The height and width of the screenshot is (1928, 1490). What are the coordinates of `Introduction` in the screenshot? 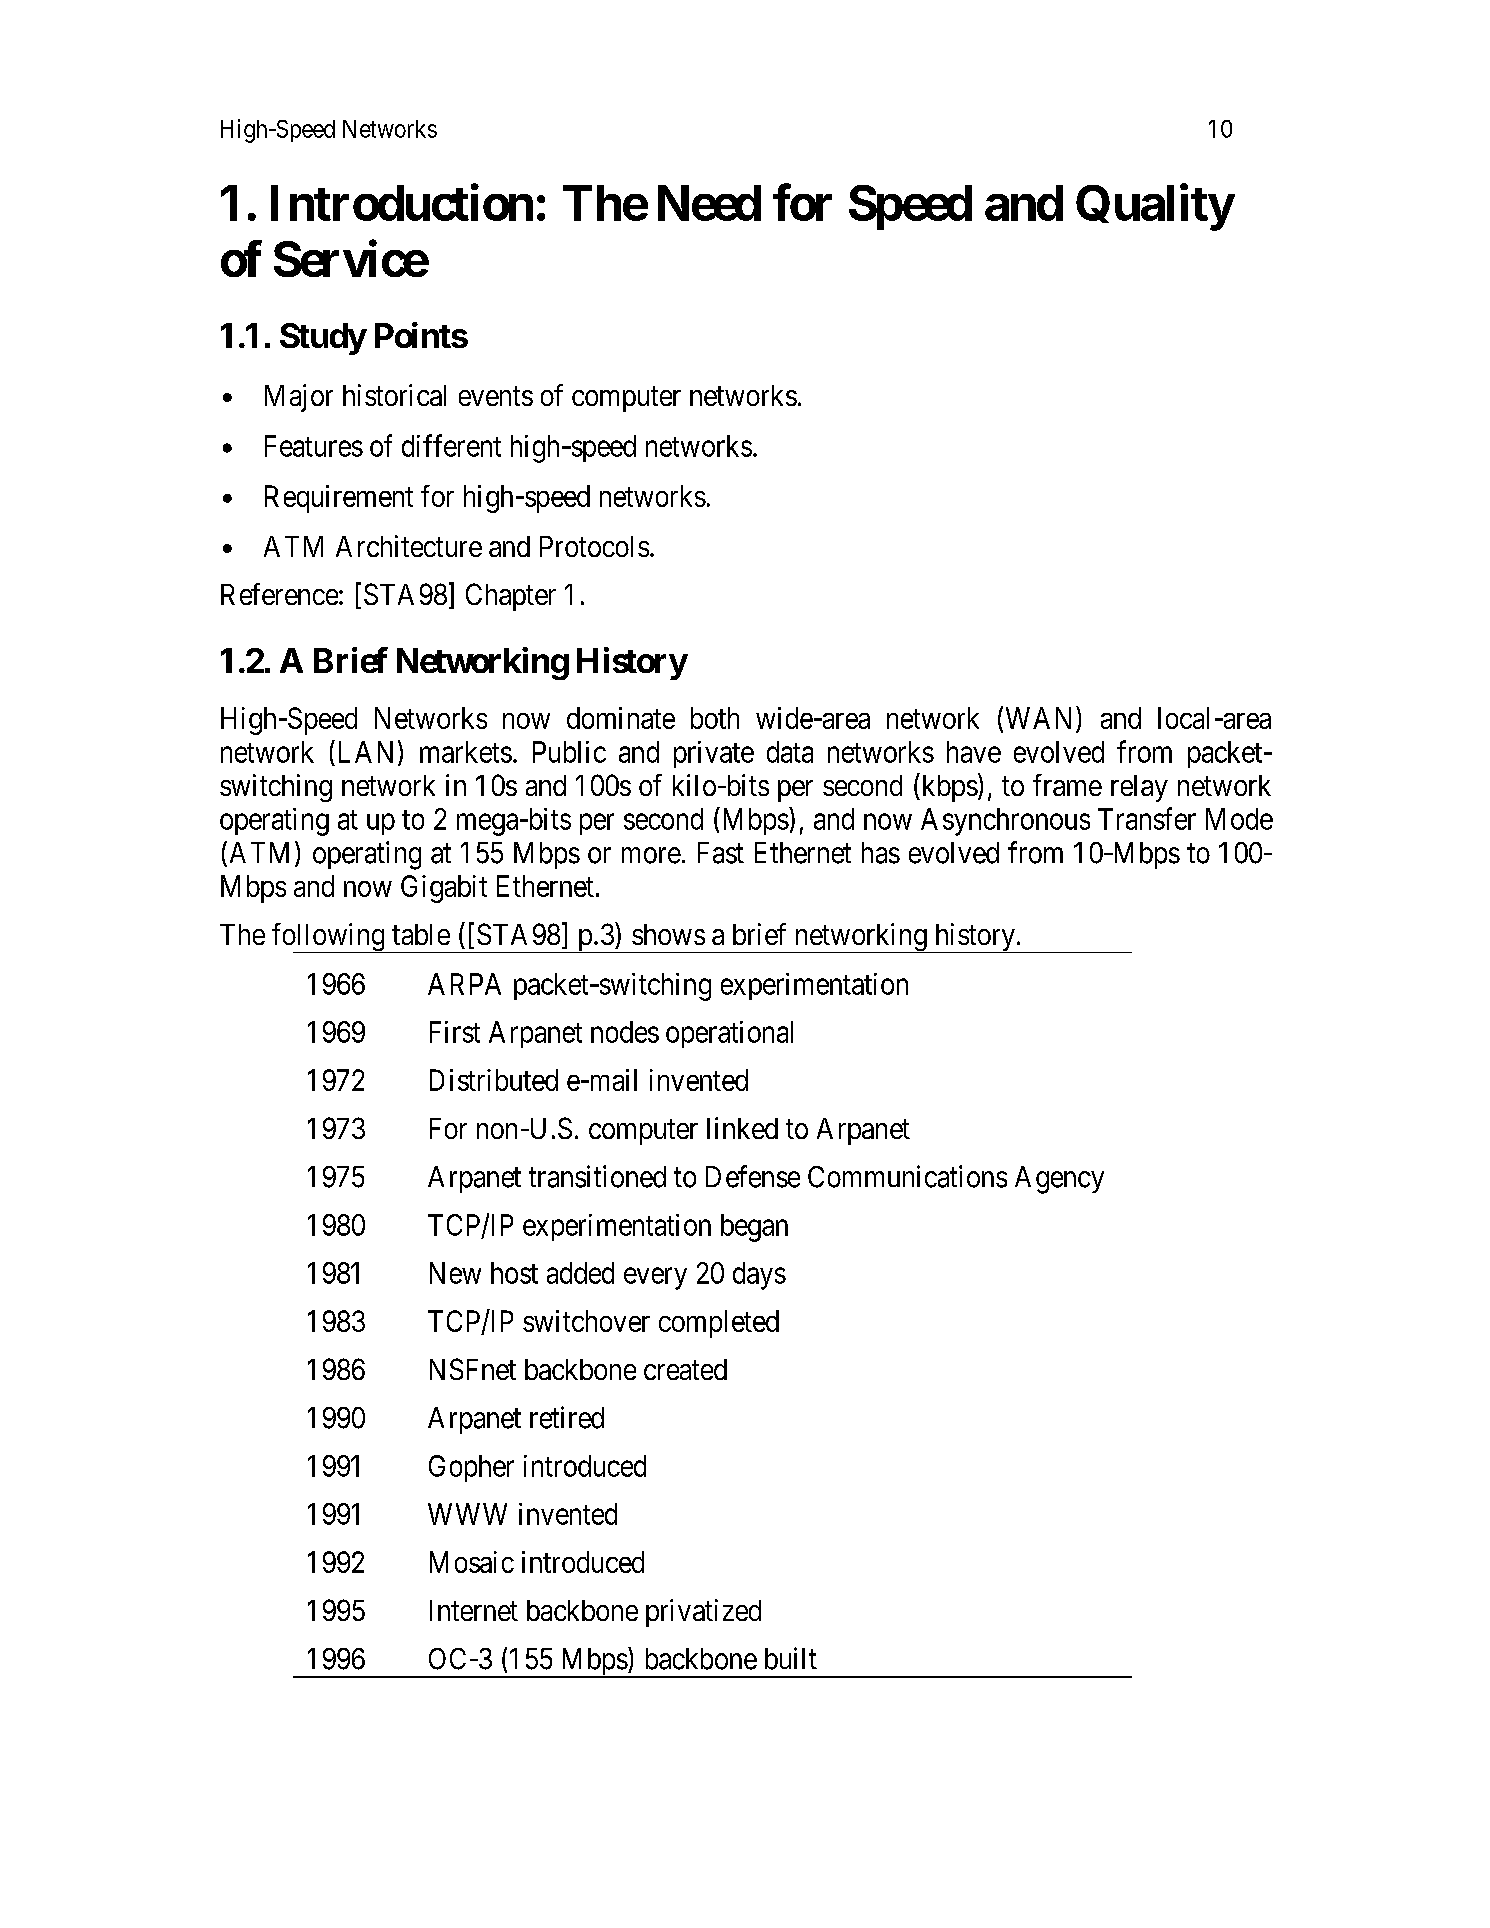 It's located at (402, 202).
